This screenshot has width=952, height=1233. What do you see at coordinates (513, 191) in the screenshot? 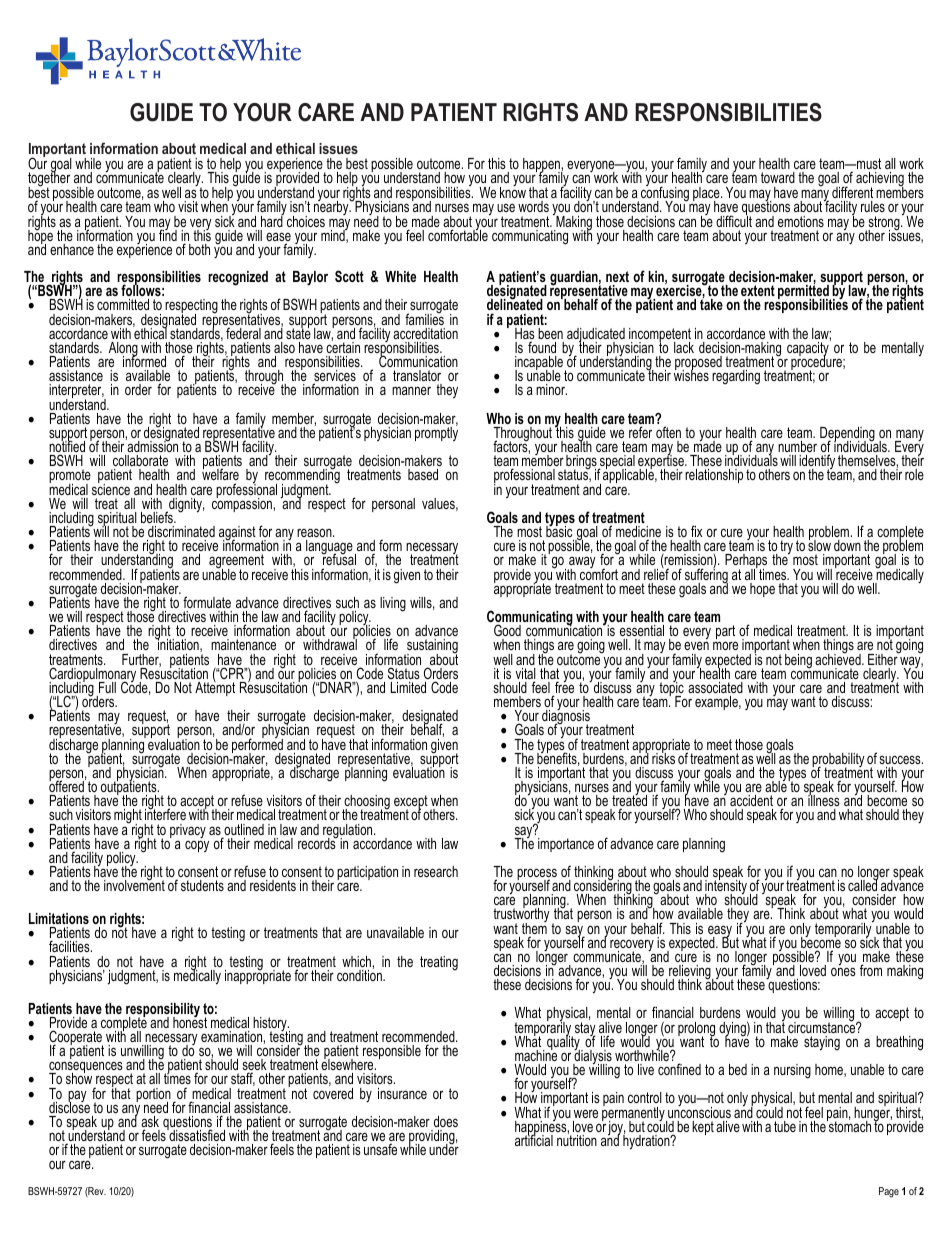
I see `know` at bounding box center [513, 191].
